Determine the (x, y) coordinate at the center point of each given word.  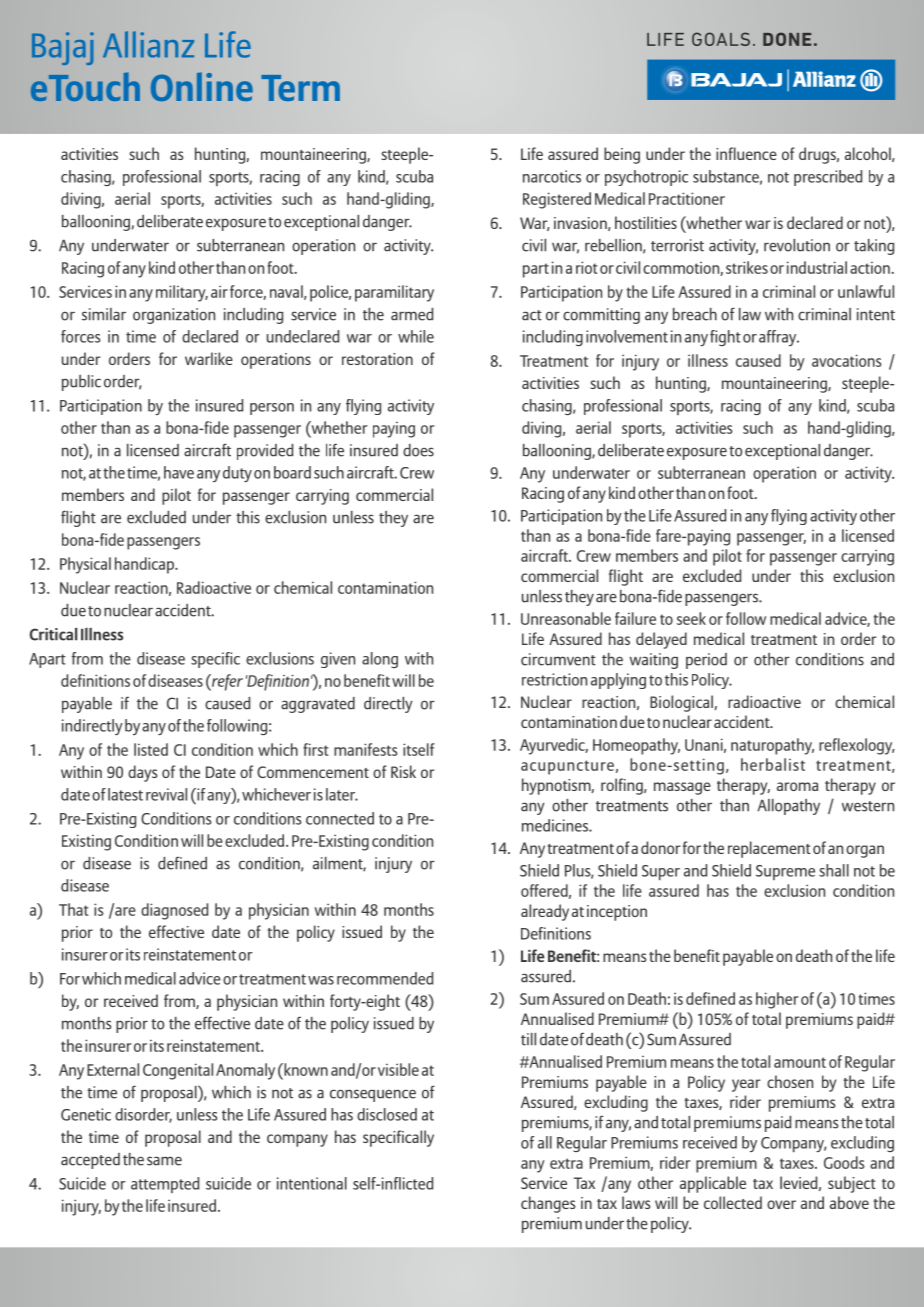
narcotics (552, 176)
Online (202, 86)
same (164, 1161)
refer (226, 682)
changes (548, 1204)
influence (746, 153)
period (706, 661)
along (380, 660)
